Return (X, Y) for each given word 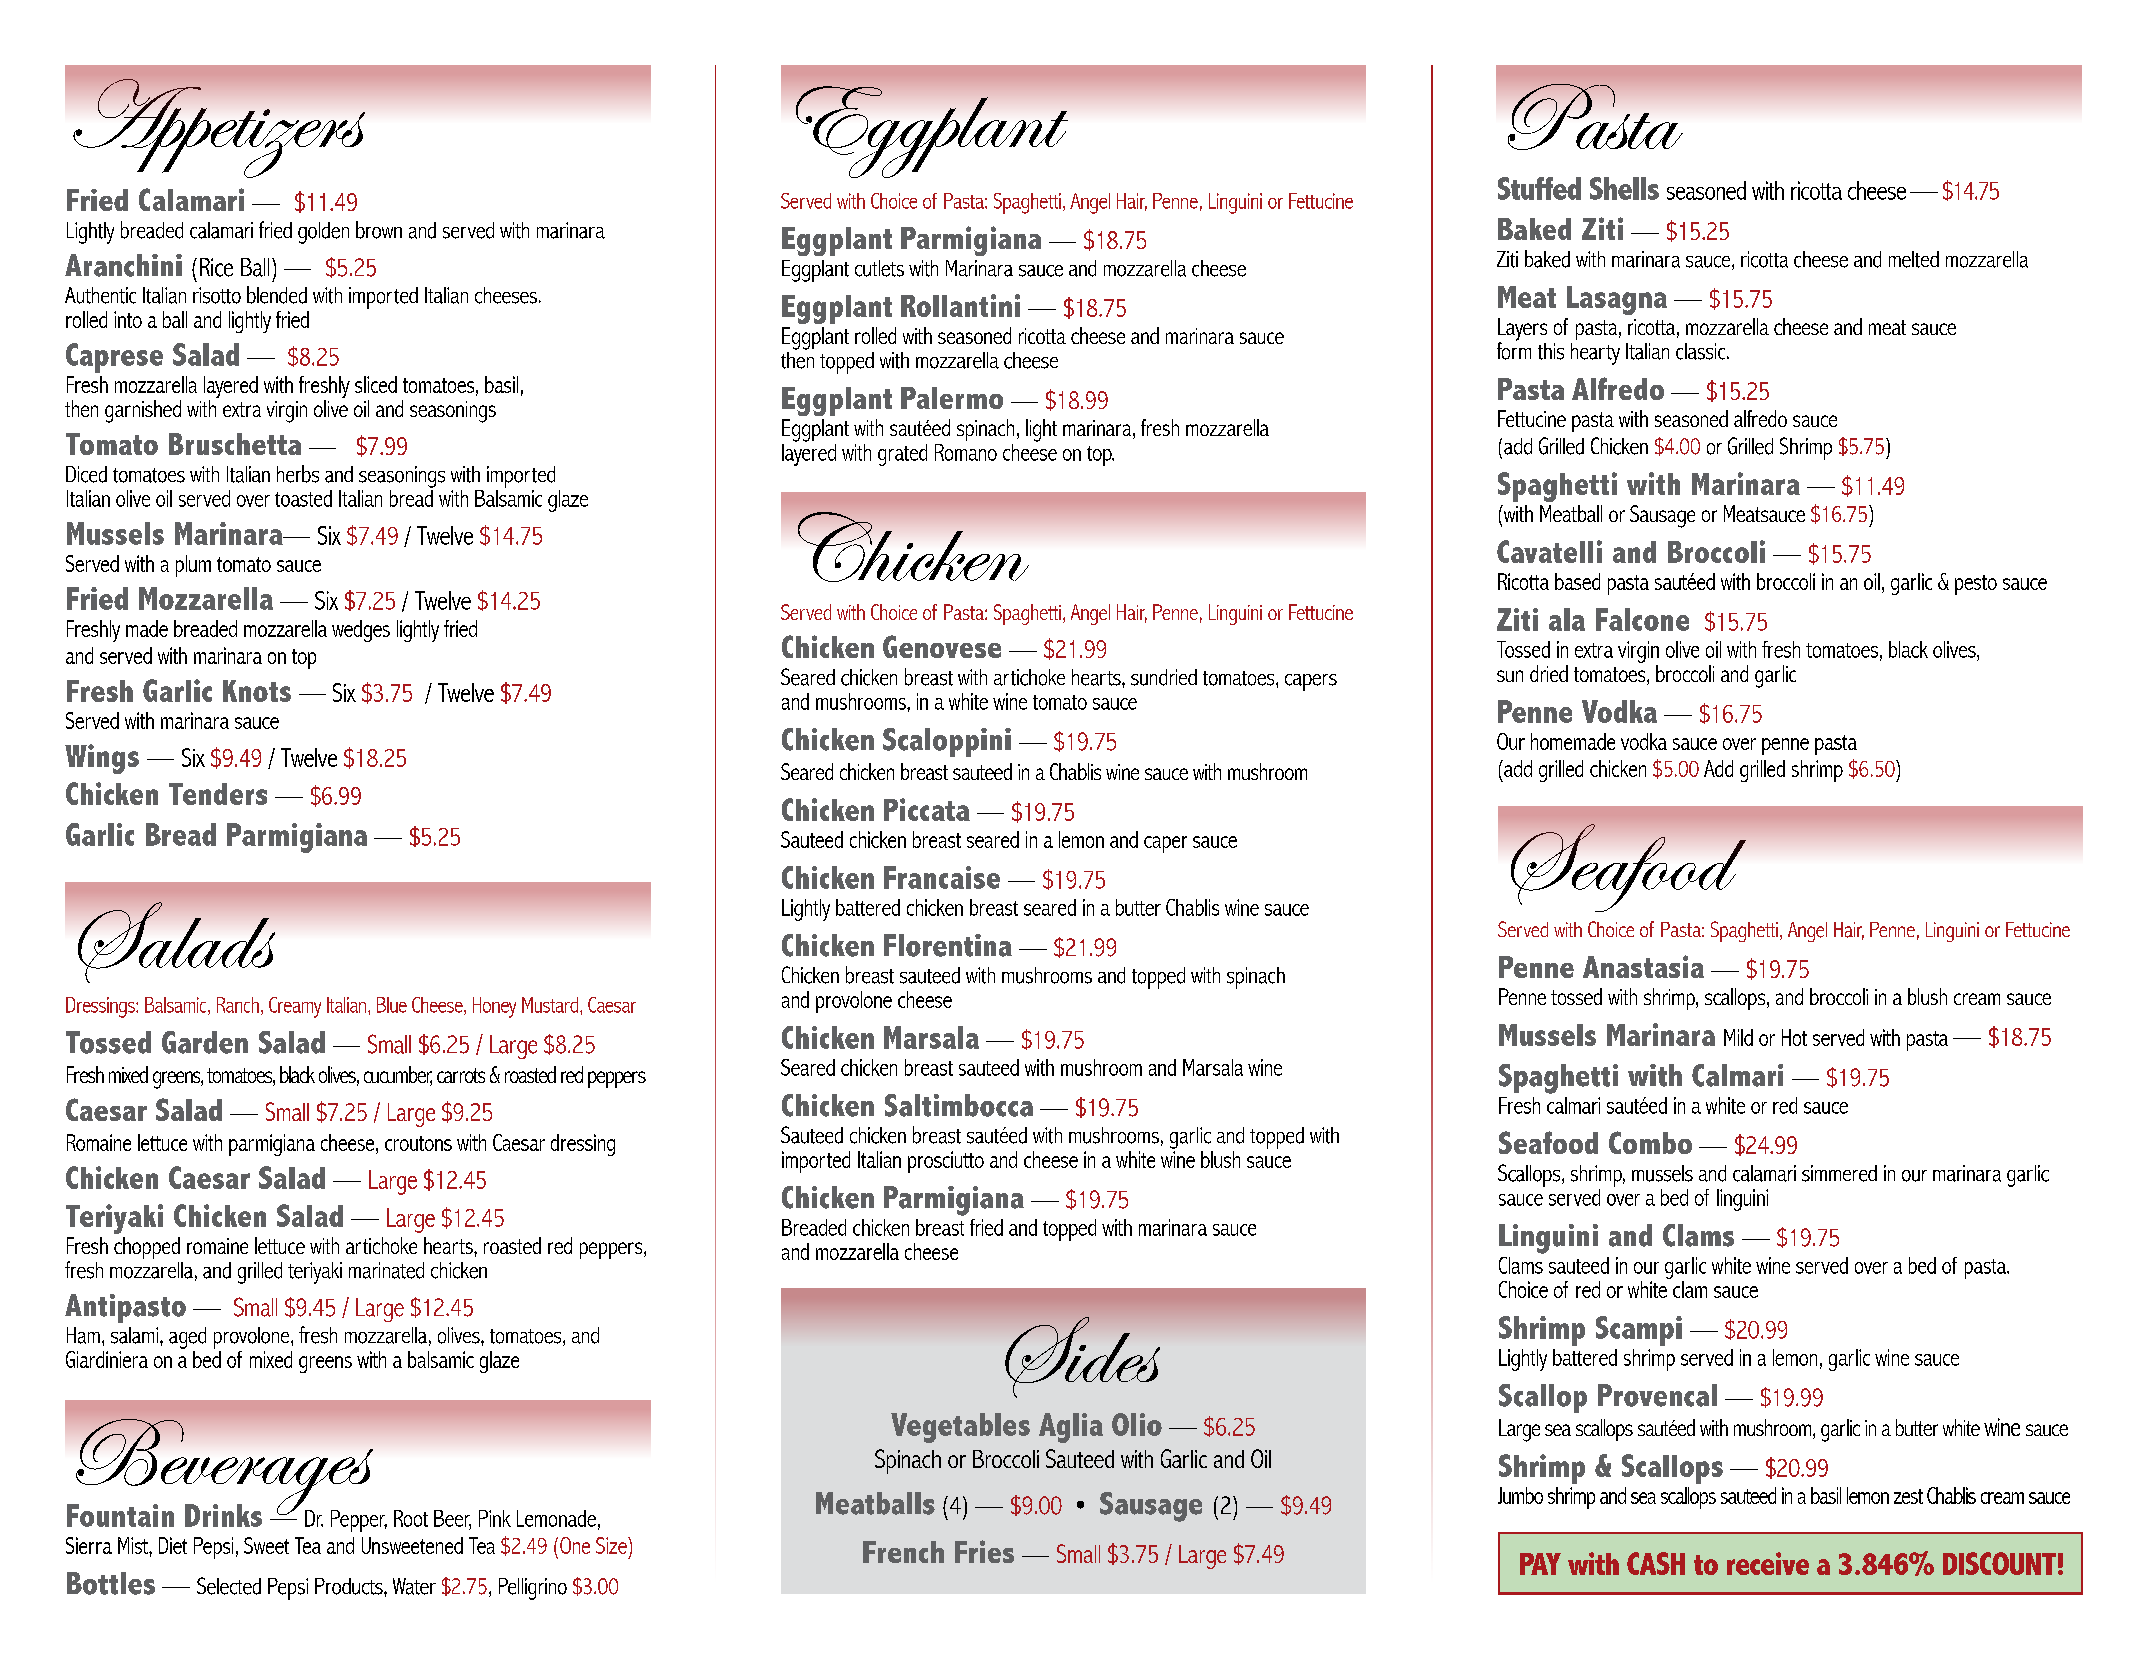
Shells (1624, 188)
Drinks (223, 1515)
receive (1768, 1563)
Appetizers (219, 128)
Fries (984, 1551)
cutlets (879, 268)
